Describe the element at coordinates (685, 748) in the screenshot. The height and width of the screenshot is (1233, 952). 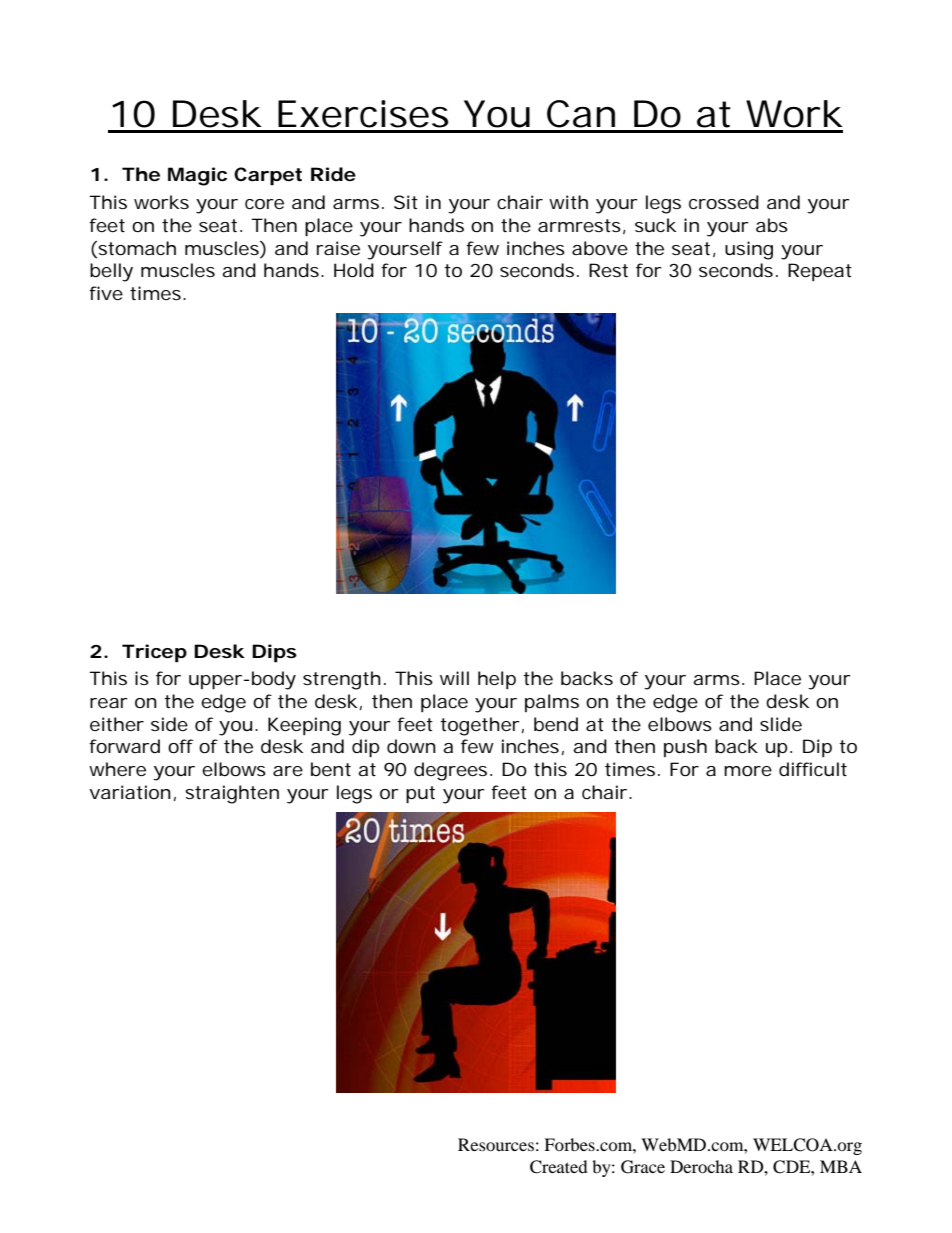
I see `push` at that location.
